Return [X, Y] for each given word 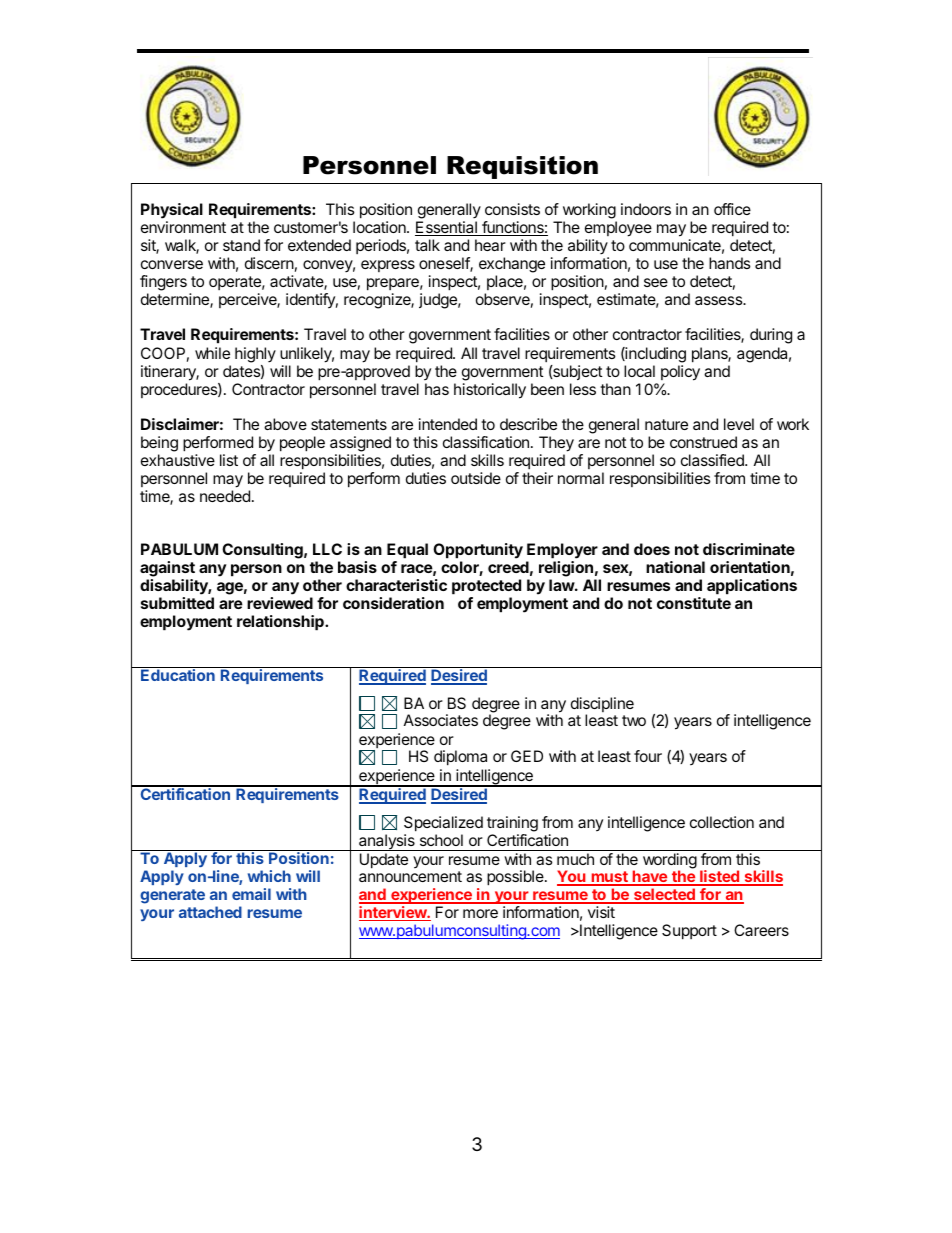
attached [210, 912]
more [480, 913]
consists [512, 209]
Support [689, 932]
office [732, 209]
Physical [172, 211]
